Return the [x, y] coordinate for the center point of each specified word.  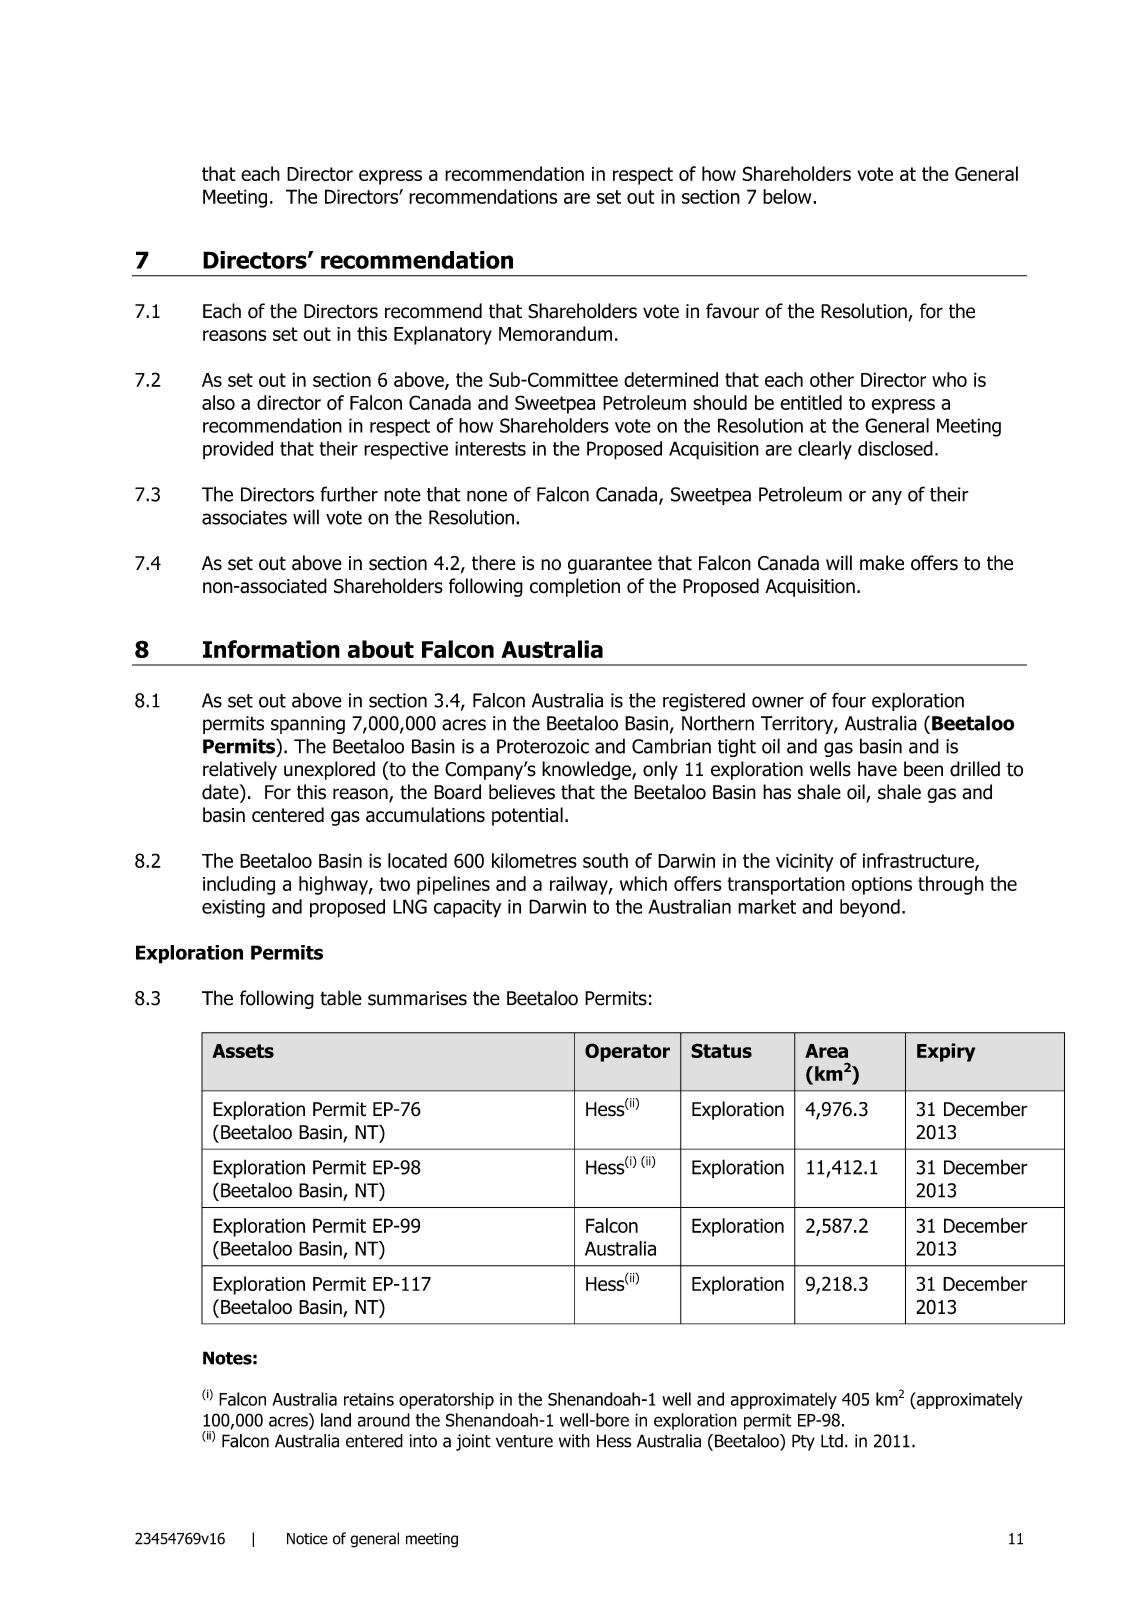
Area [826, 1051]
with [574, 1441]
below [788, 196]
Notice [307, 1539]
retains [369, 1399]
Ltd [832, 1441]
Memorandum [555, 333]
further [349, 494]
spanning [308, 725]
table [341, 998]
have [877, 769]
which [643, 883]
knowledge [587, 770]
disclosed [895, 448]
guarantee [610, 565]
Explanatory [443, 335]
